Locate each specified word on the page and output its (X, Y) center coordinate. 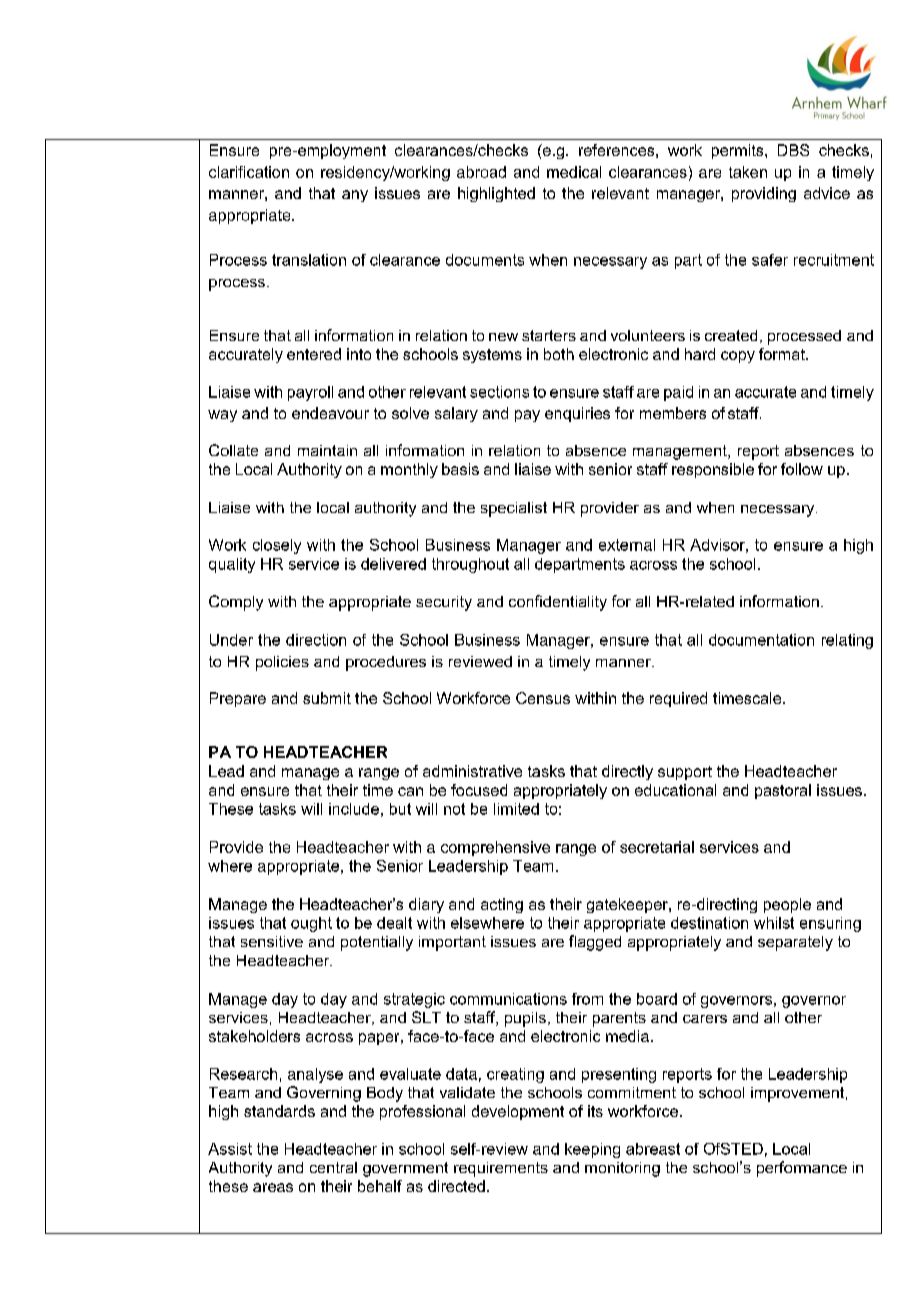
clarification (249, 172)
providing (764, 194)
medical (574, 172)
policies (282, 663)
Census (543, 698)
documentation (761, 640)
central (333, 1167)
